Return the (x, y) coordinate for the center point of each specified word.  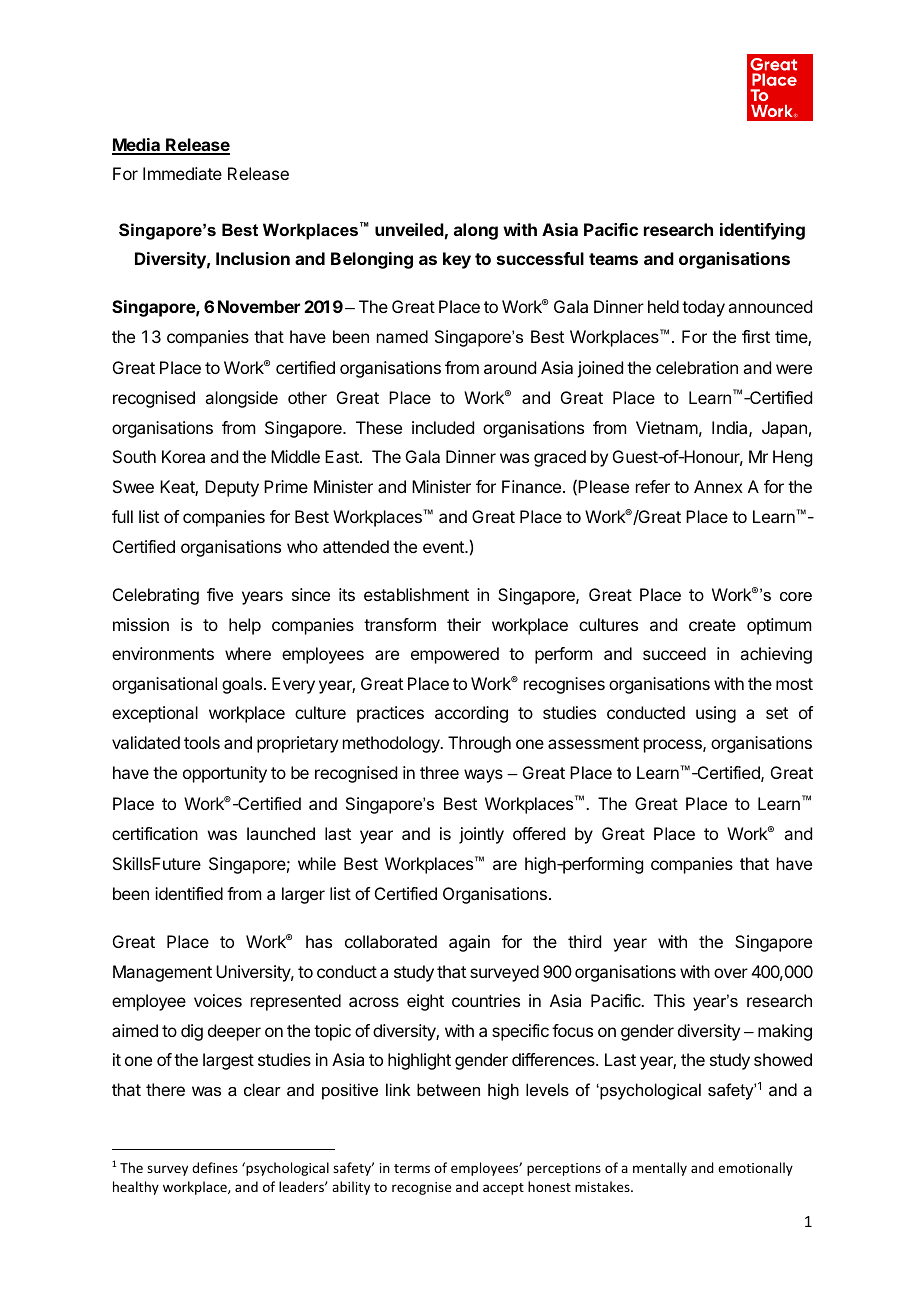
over (731, 973)
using (716, 714)
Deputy (232, 488)
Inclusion (253, 258)
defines (215, 1167)
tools (202, 742)
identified (189, 893)
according (471, 714)
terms (412, 1168)
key (457, 260)
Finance (533, 486)
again (469, 943)
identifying (762, 231)
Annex (718, 486)
